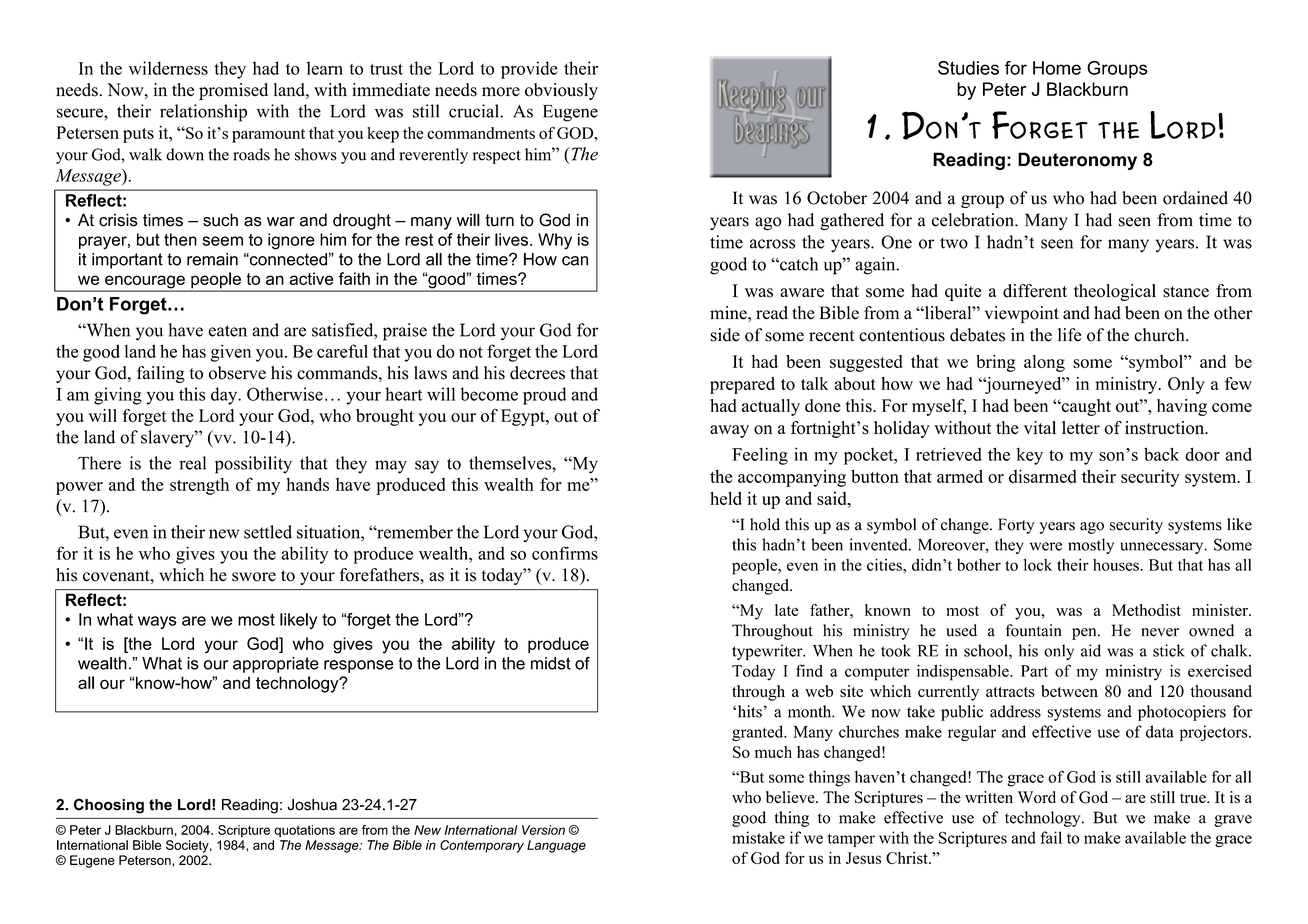  Describe the element at coordinates (556, 846) in the screenshot. I see `Language` at that location.
